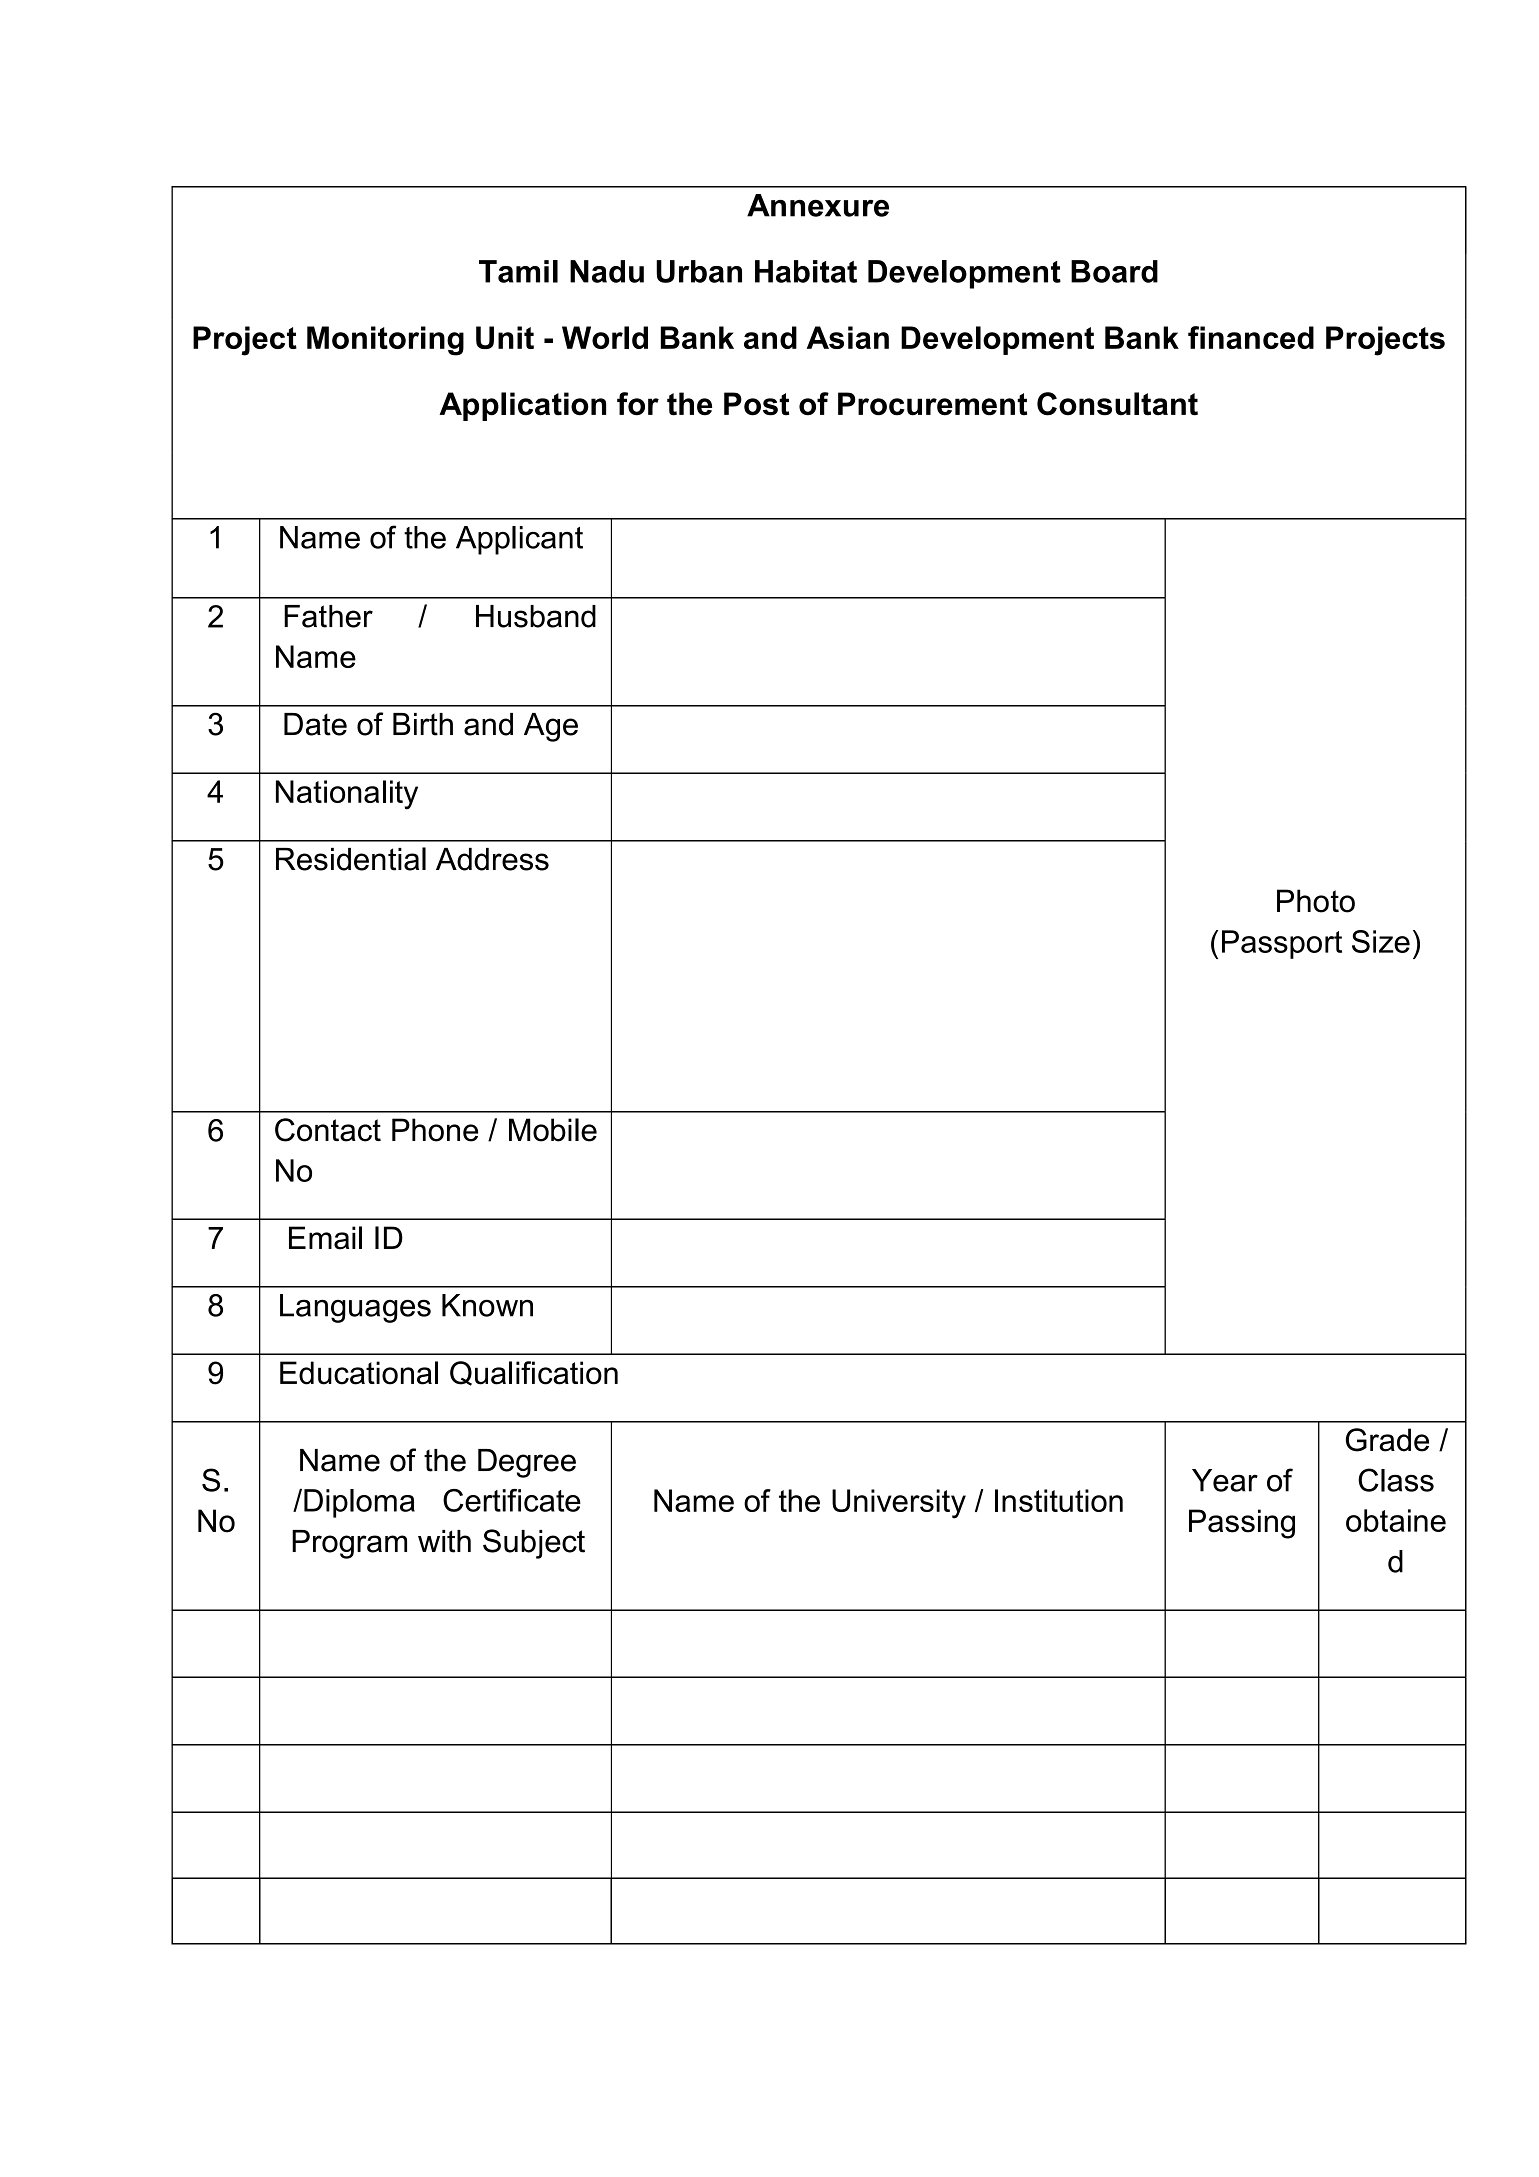 This screenshot has width=1539, height=2177. What do you see at coordinates (444, 1541) in the screenshot?
I see `with` at bounding box center [444, 1541].
